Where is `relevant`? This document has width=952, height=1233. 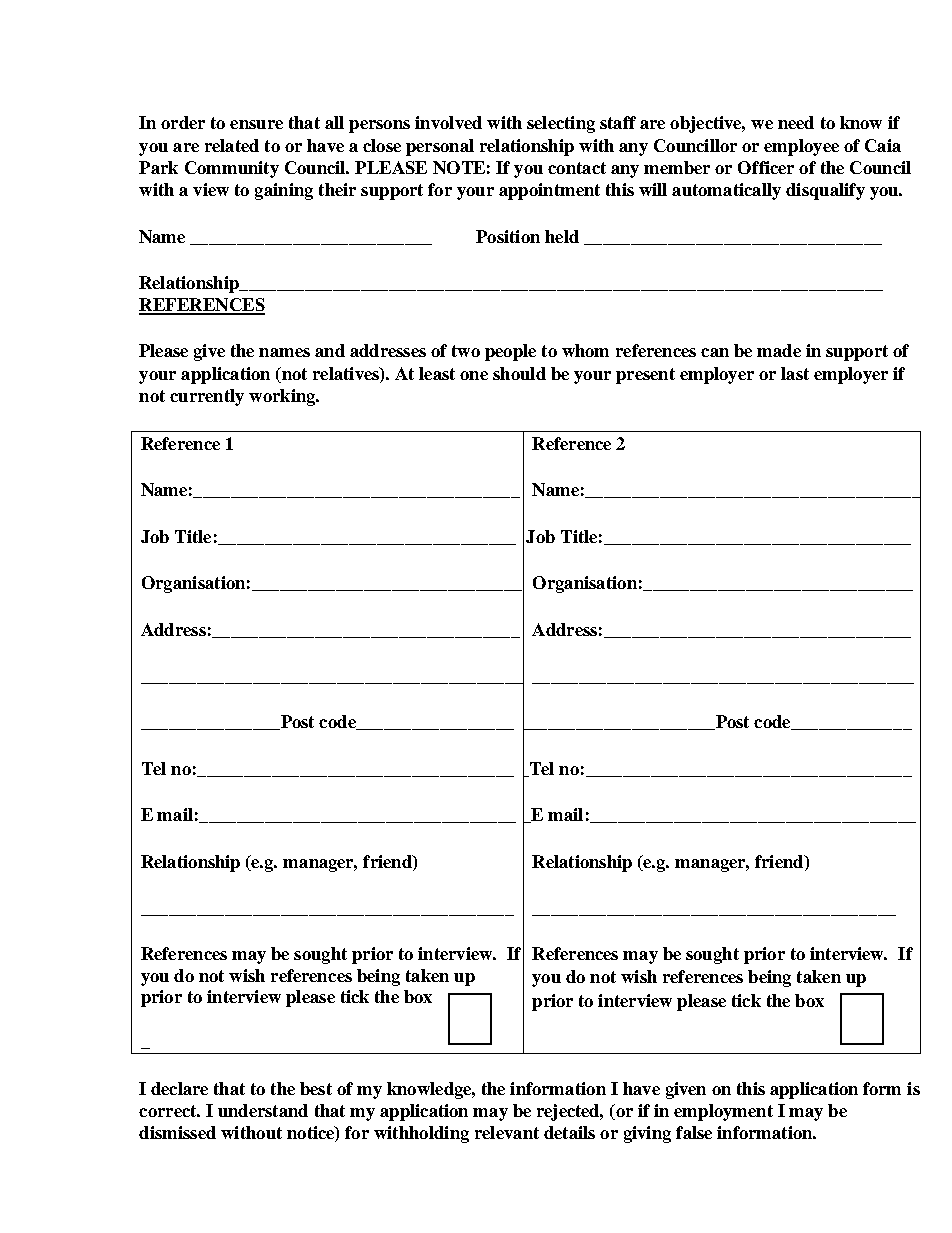 relevant is located at coordinates (507, 1132).
